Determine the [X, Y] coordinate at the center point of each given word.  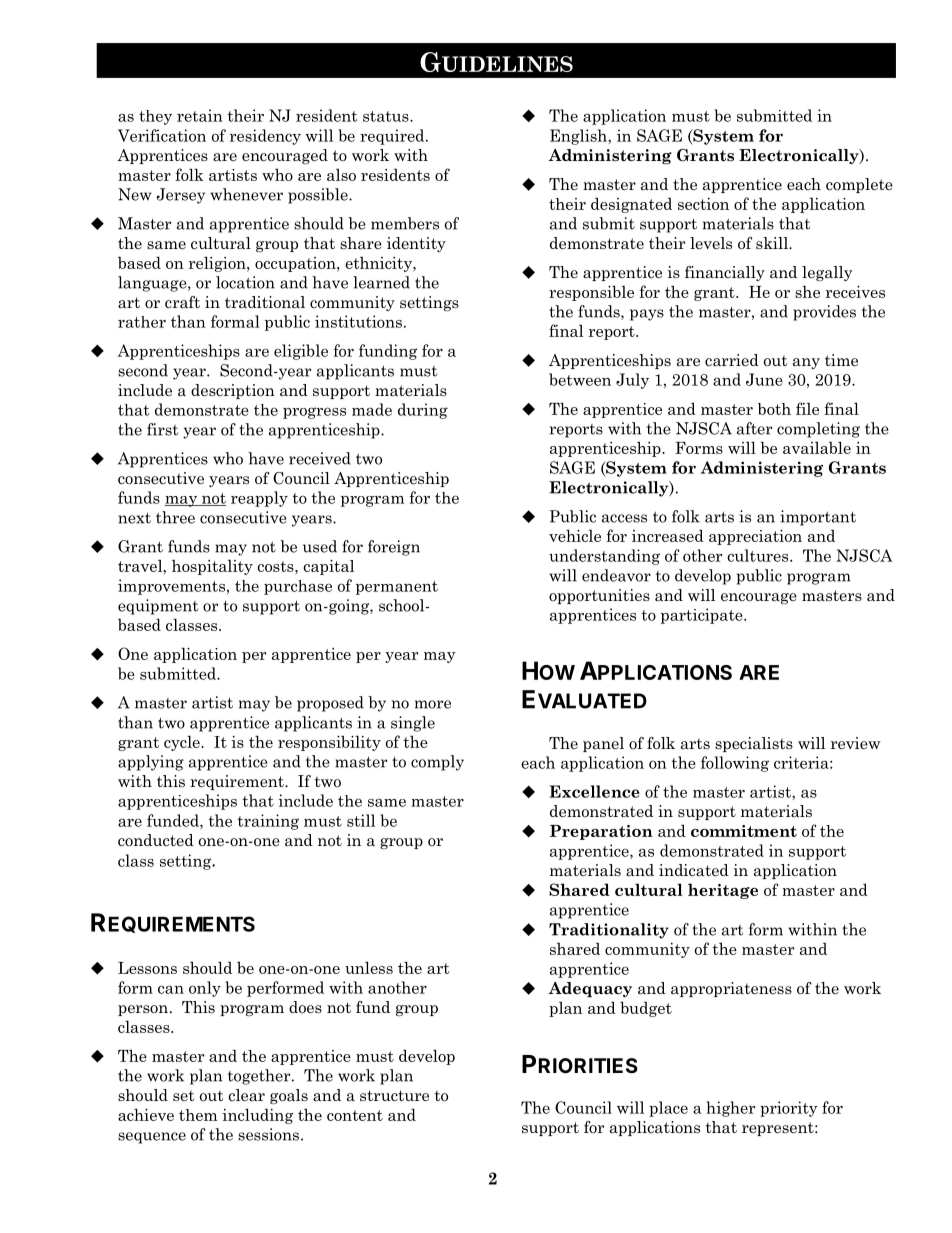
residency [265, 137]
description [233, 391]
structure [394, 1095]
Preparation [601, 832]
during [423, 411]
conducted [156, 840]
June [764, 379]
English [579, 137]
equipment [158, 607]
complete [859, 185]
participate [703, 616]
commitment [744, 831]
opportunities [599, 596]
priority [789, 1109]
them [198, 1115]
